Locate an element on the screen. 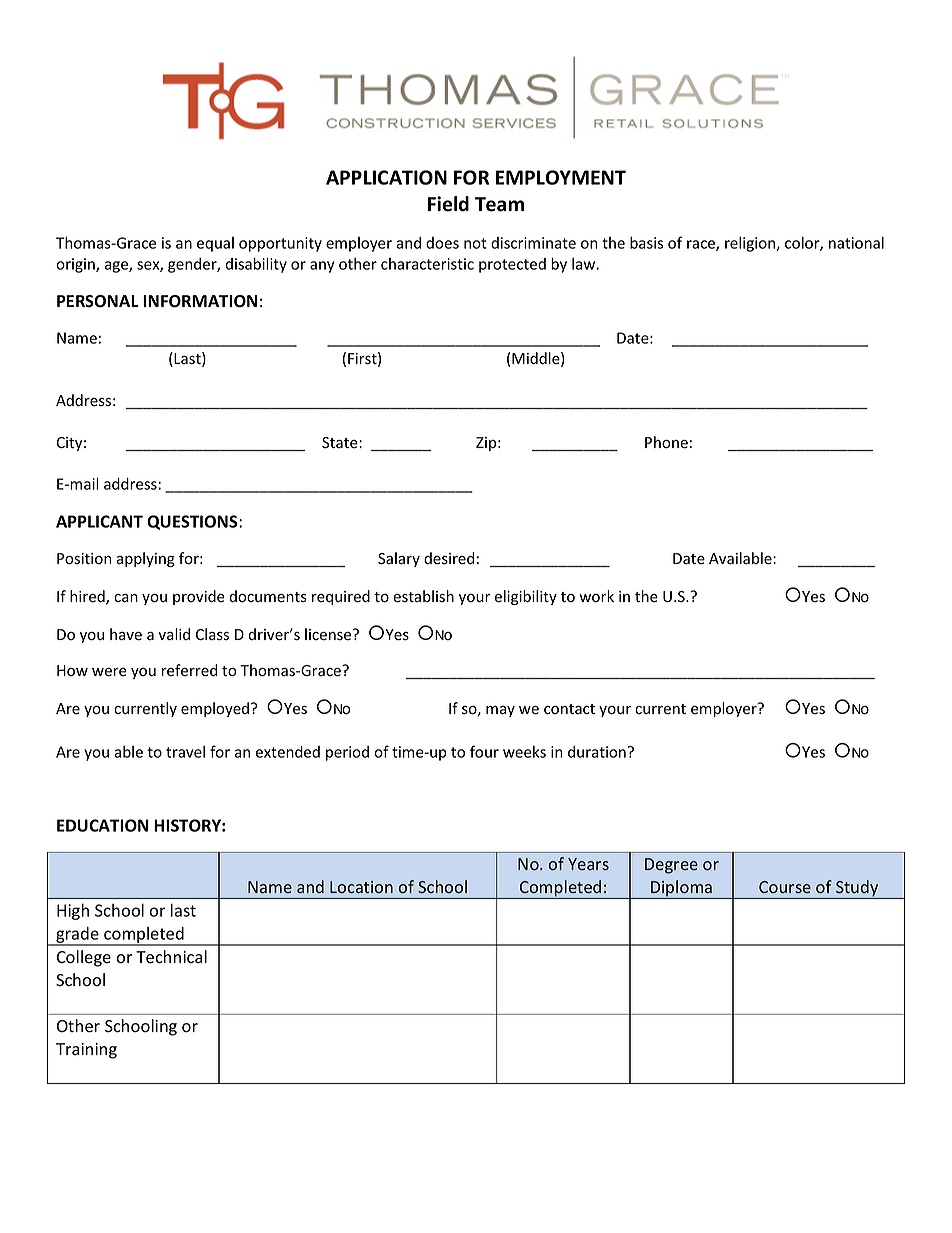 Image resolution: width=952 pixels, height=1233 pixels. work is located at coordinates (596, 596).
